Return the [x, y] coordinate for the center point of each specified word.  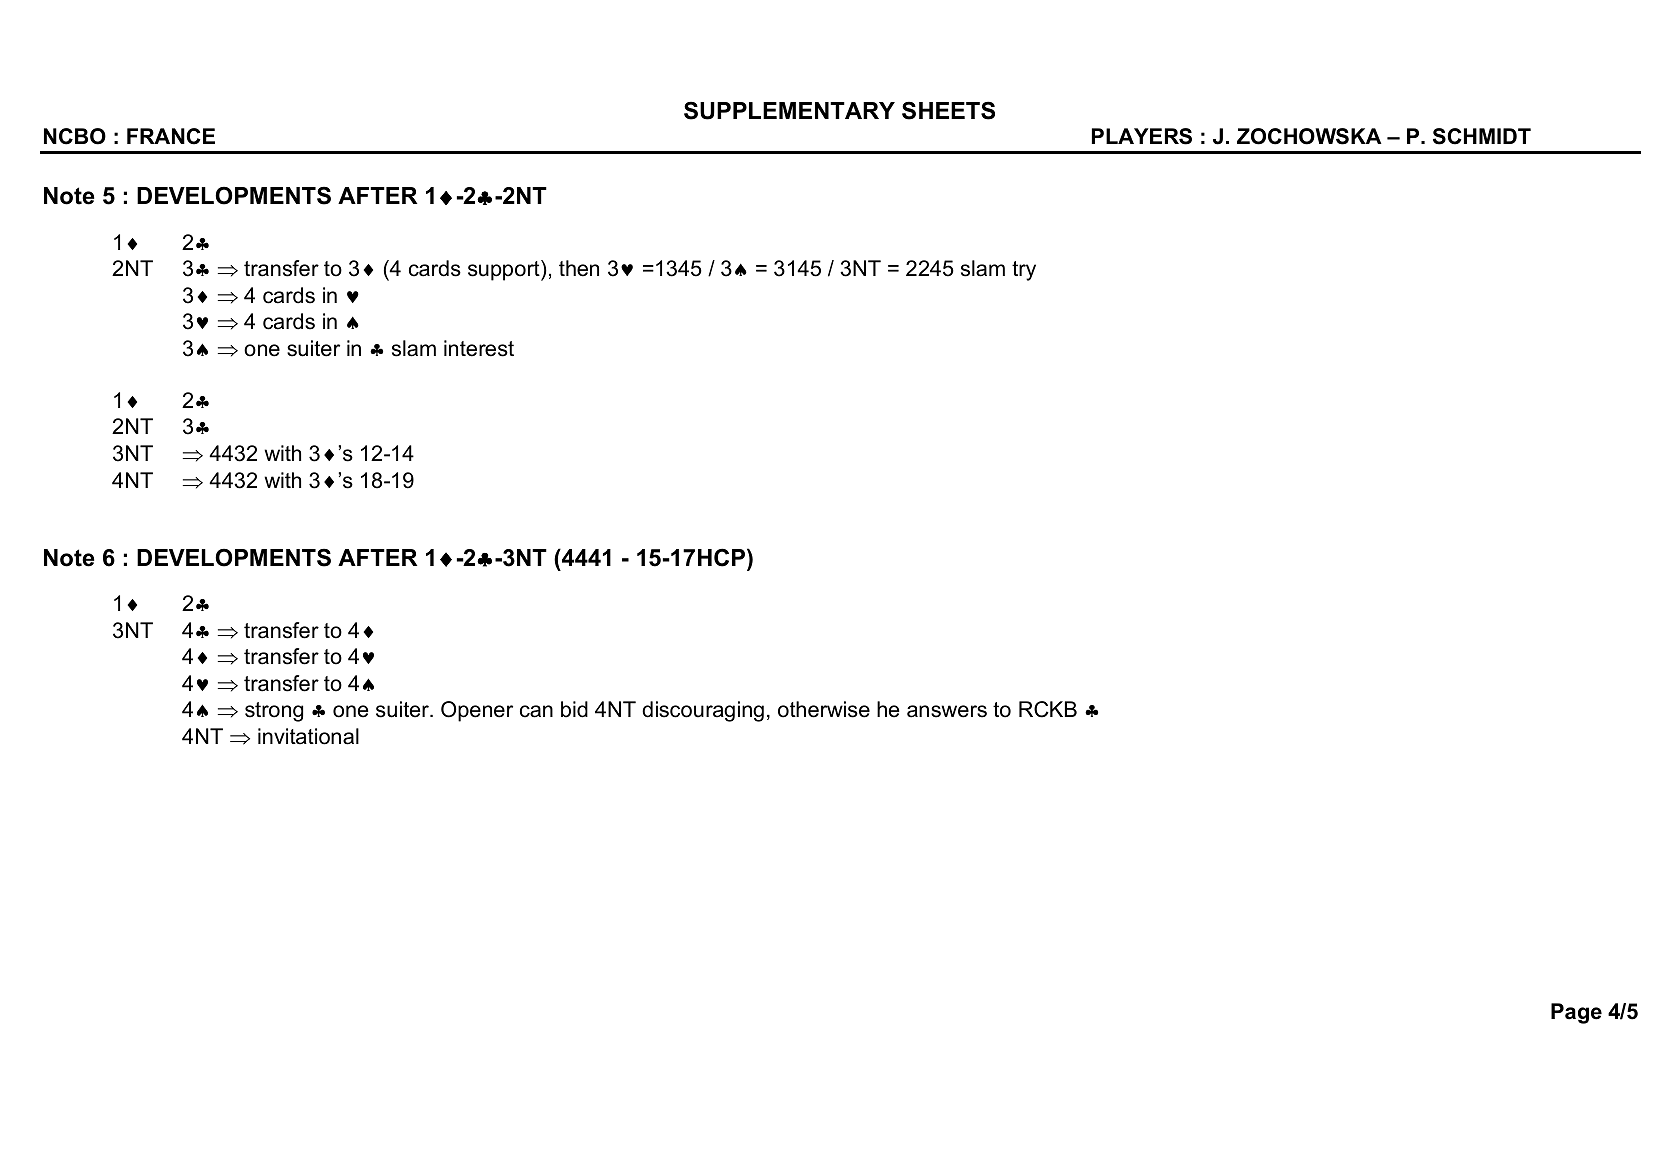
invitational [308, 736]
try [1024, 271]
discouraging [703, 711]
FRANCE [171, 136]
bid [574, 709]
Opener [477, 711]
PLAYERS [1142, 136]
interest [479, 348]
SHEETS [948, 110]
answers [947, 711]
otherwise [824, 709]
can [536, 711]
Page [1576, 1013]
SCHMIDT [1482, 136]
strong [274, 712]
